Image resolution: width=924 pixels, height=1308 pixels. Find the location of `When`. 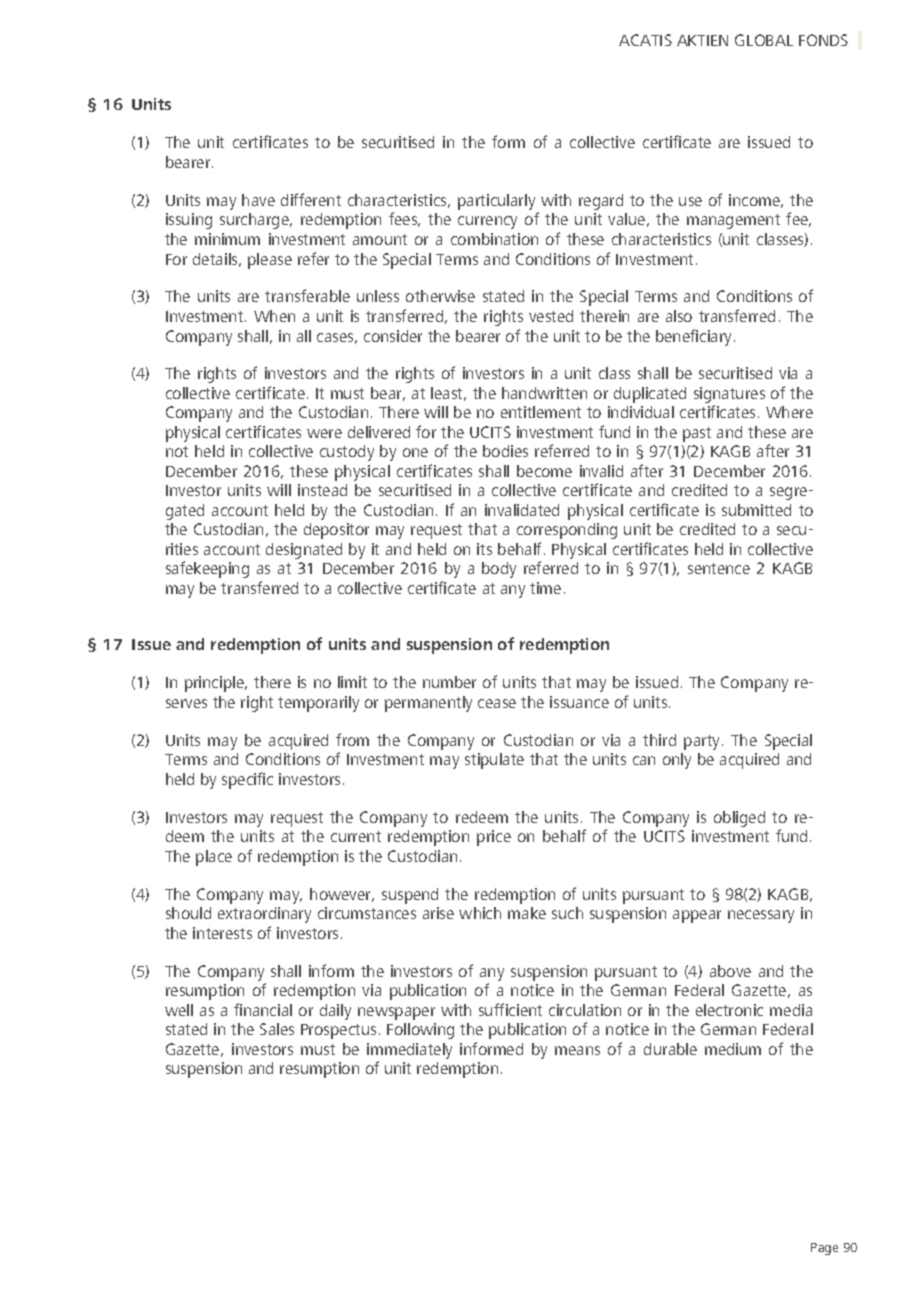

When is located at coordinates (274, 316).
